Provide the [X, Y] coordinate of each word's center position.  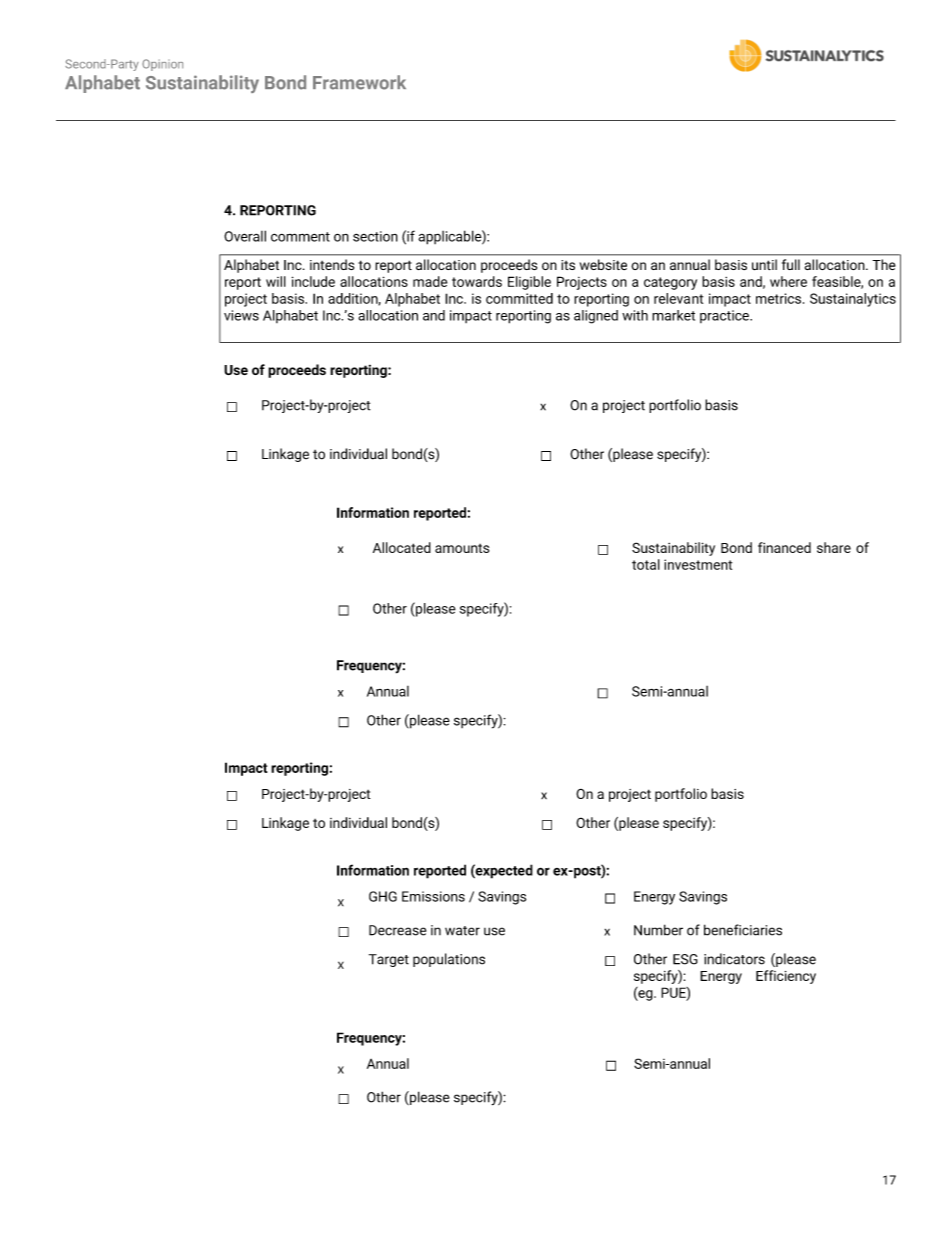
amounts [462, 548]
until [764, 265]
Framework [359, 82]
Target [389, 960]
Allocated [402, 547]
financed [784, 547]
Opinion [162, 65]
